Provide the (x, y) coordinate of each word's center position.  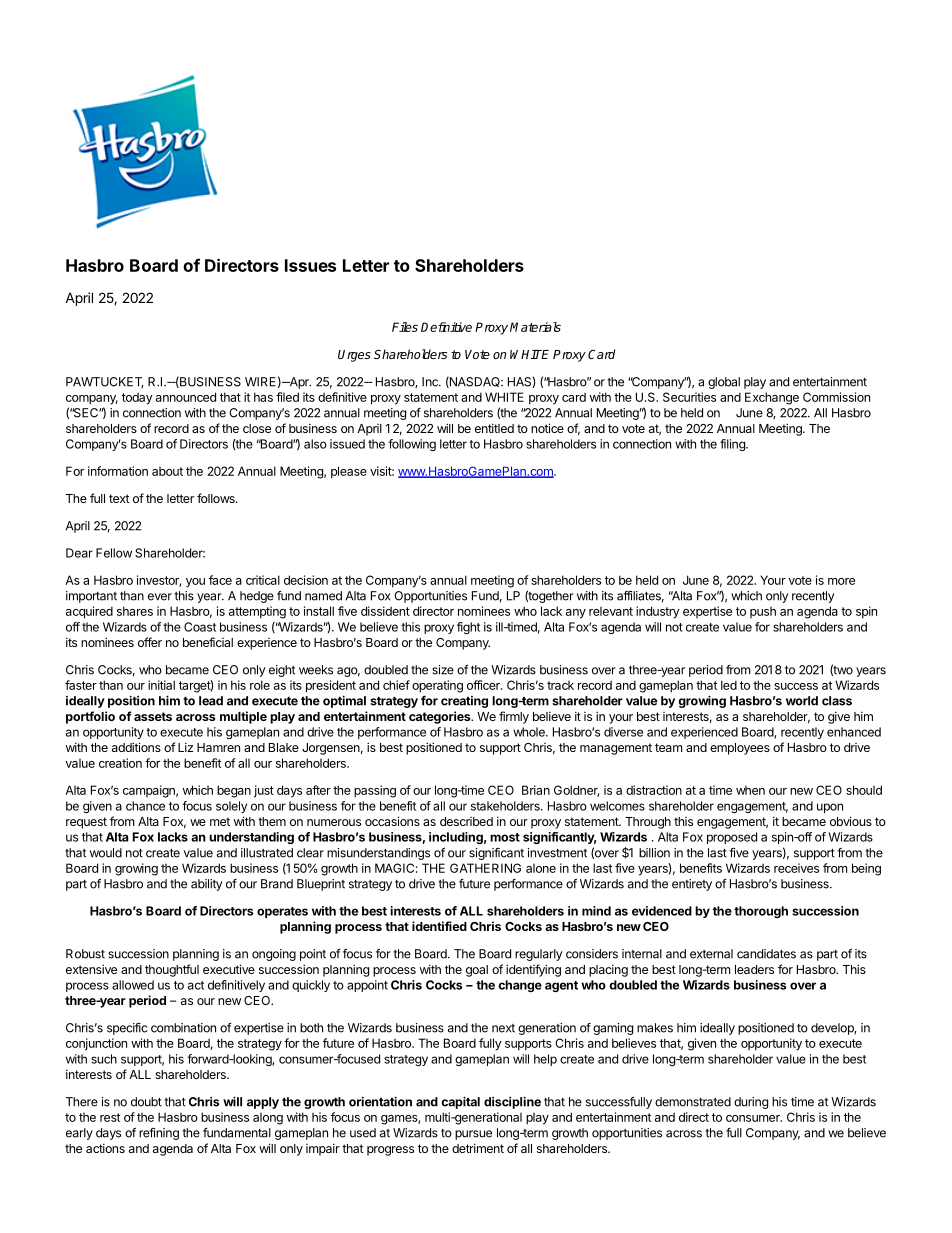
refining (159, 1134)
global (724, 383)
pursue (473, 1135)
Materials (535, 327)
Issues (310, 265)
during (751, 1103)
